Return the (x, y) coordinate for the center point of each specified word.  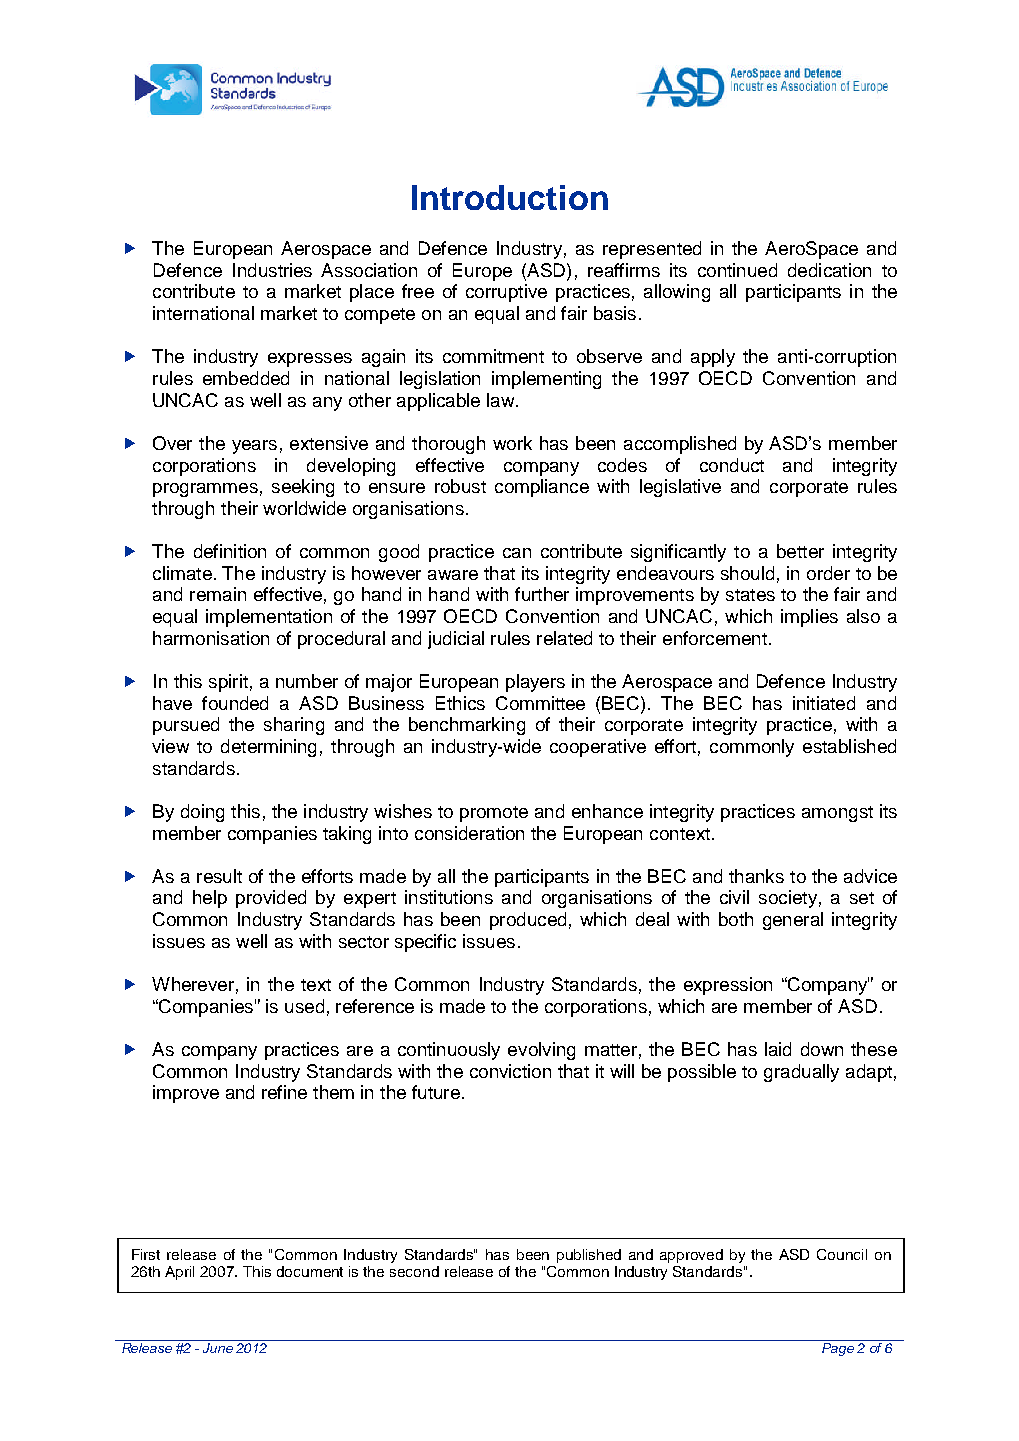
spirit (228, 683)
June (218, 1348)
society (788, 899)
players (535, 683)
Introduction (510, 197)
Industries (272, 270)
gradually (801, 1073)
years (254, 447)
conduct (732, 465)
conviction (510, 1071)
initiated (824, 703)
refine (284, 1092)
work (512, 443)
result (219, 876)
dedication (829, 270)
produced (528, 921)
